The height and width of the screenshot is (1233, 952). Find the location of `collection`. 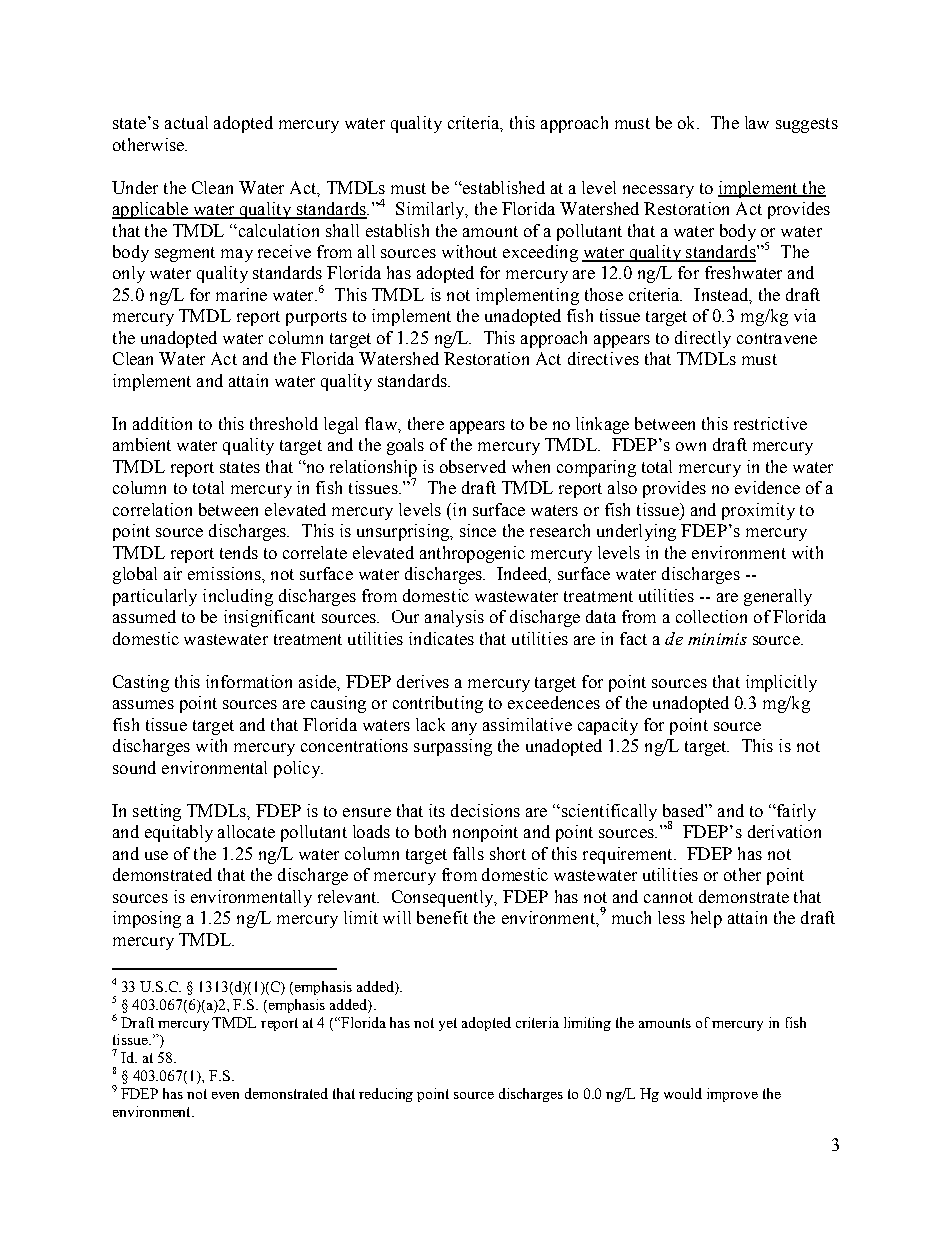

collection is located at coordinates (711, 616).
